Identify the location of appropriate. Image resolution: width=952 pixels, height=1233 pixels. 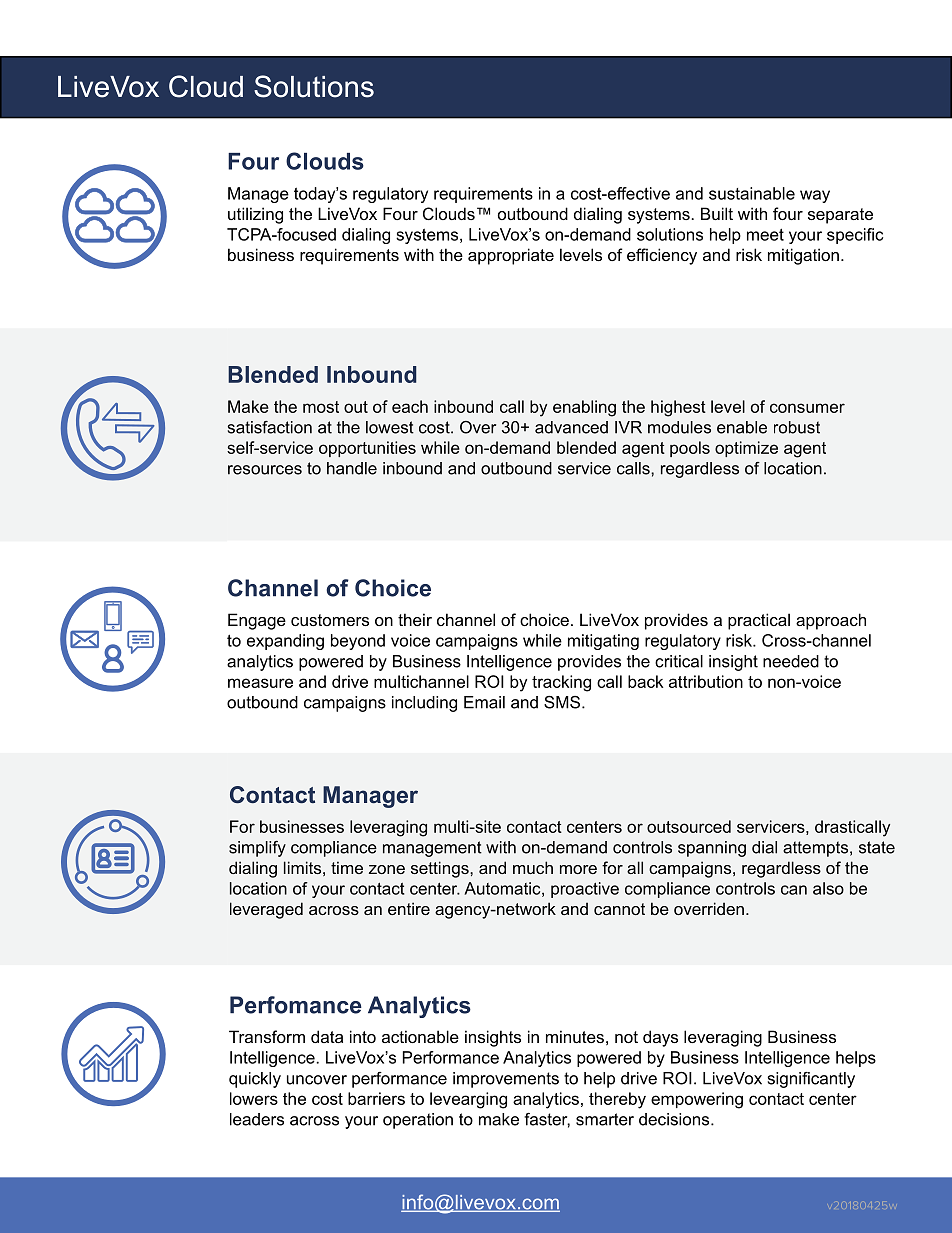
(511, 256).
